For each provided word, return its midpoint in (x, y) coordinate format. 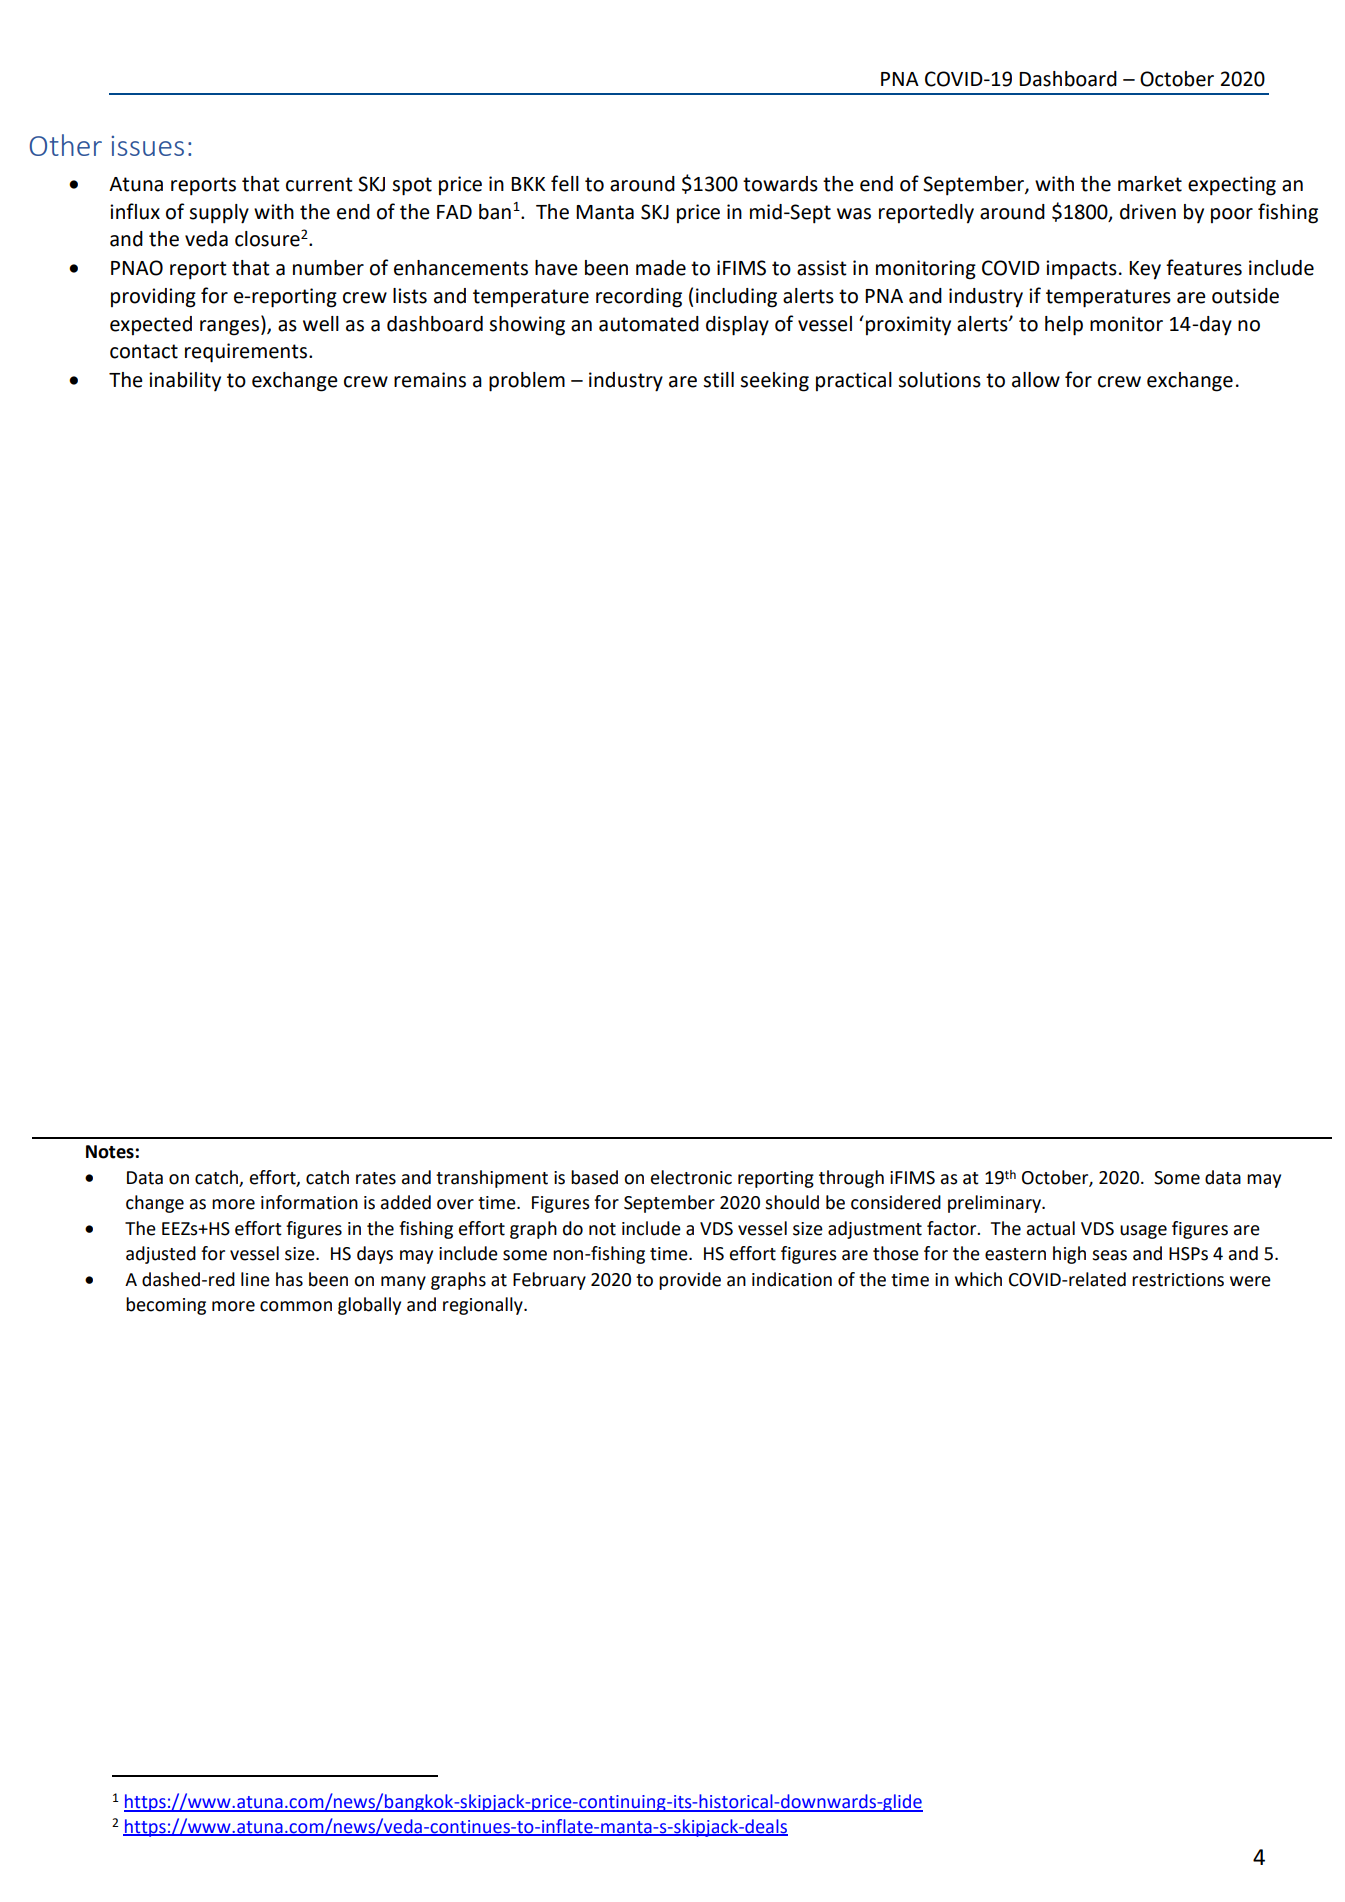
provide (690, 1281)
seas (1109, 1255)
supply (219, 214)
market (1150, 184)
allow (1036, 380)
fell (565, 183)
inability (185, 381)
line (255, 1279)
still (718, 380)
